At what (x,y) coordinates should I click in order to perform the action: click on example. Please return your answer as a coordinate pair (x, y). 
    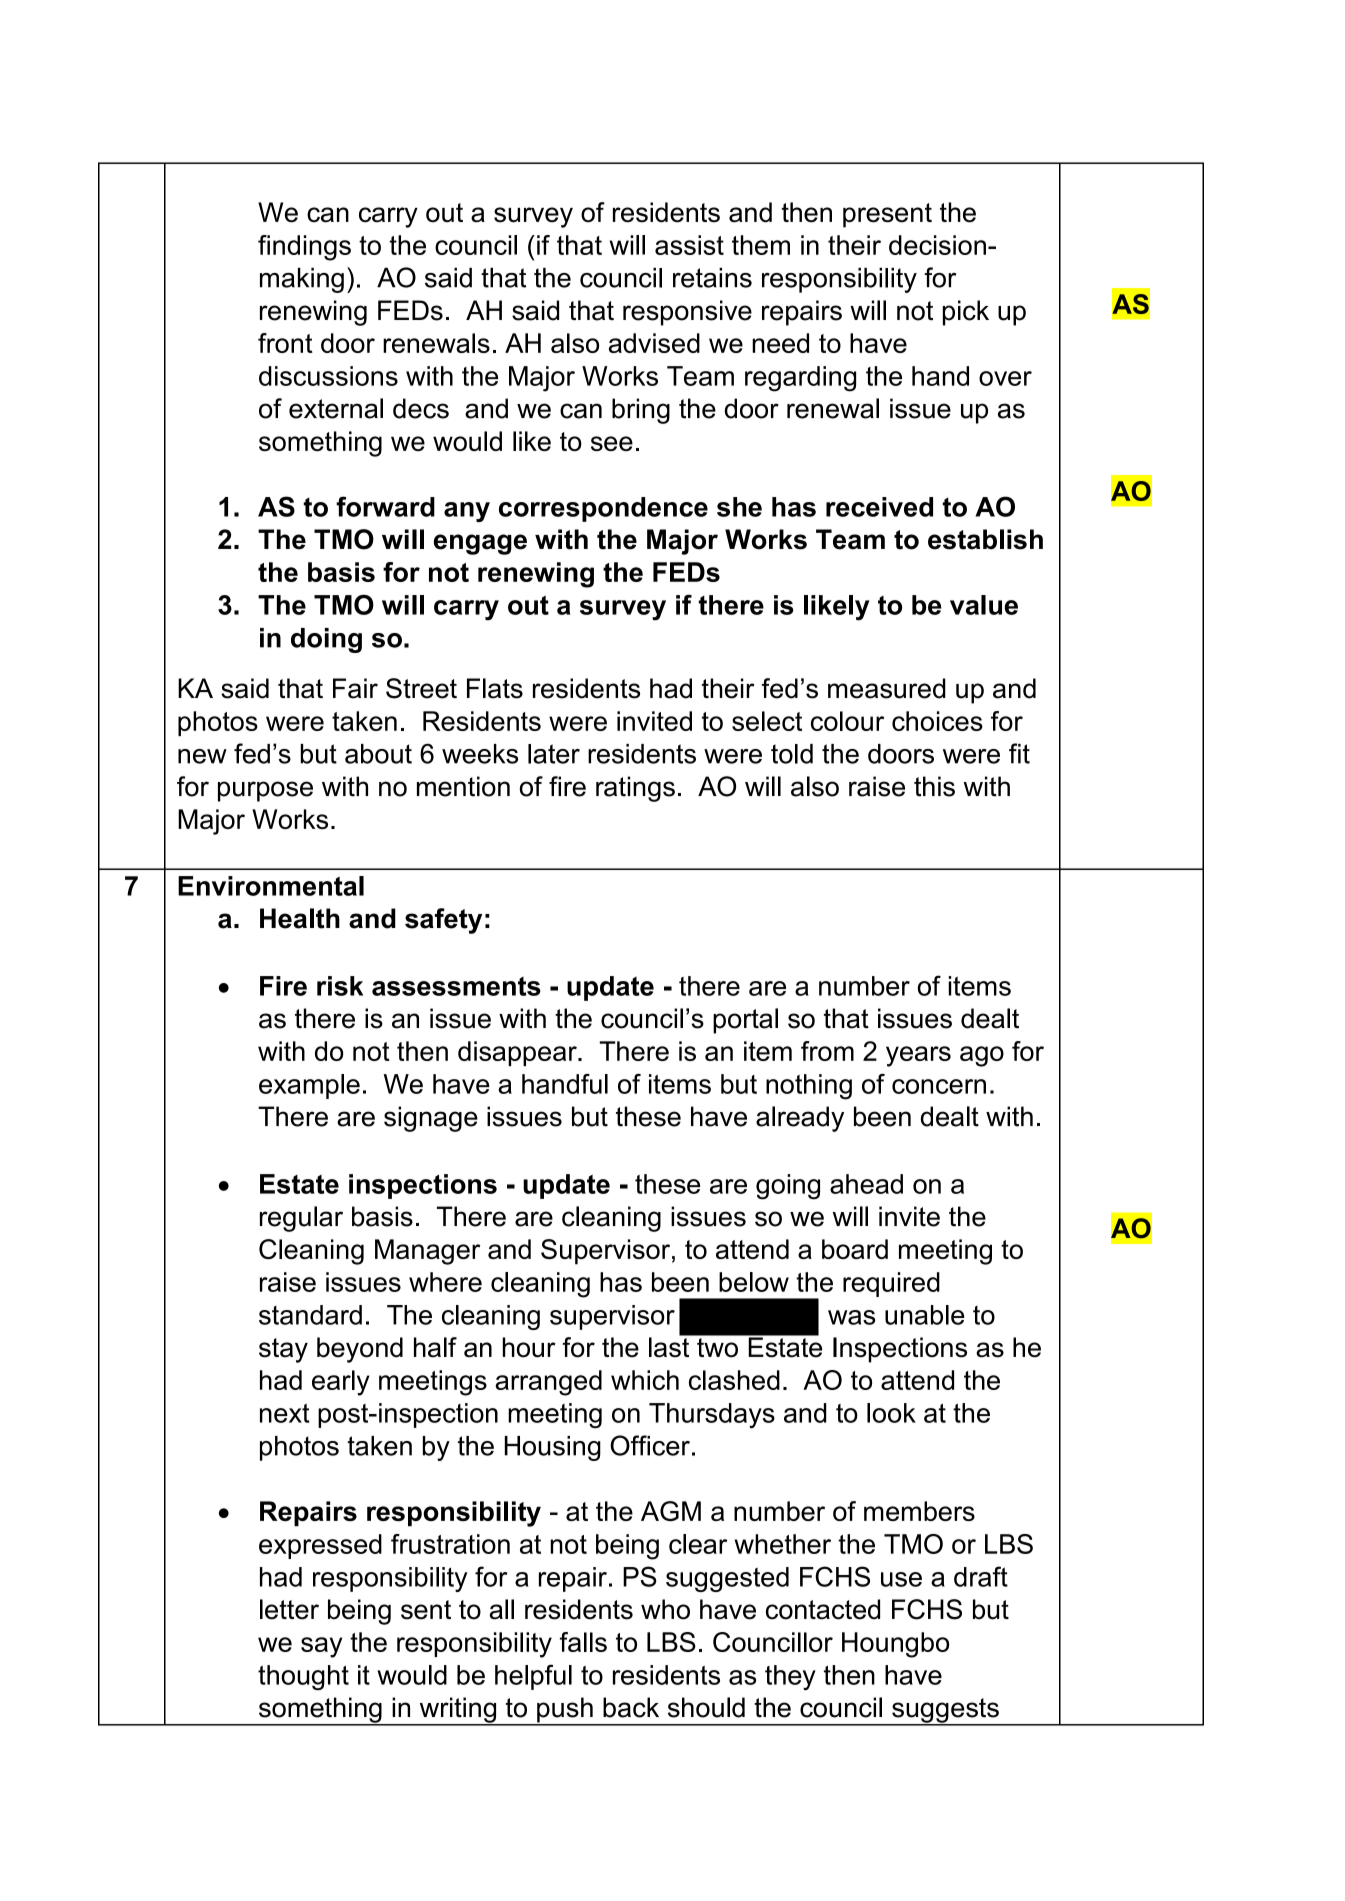
    Looking at the image, I should click on (309, 1086).
